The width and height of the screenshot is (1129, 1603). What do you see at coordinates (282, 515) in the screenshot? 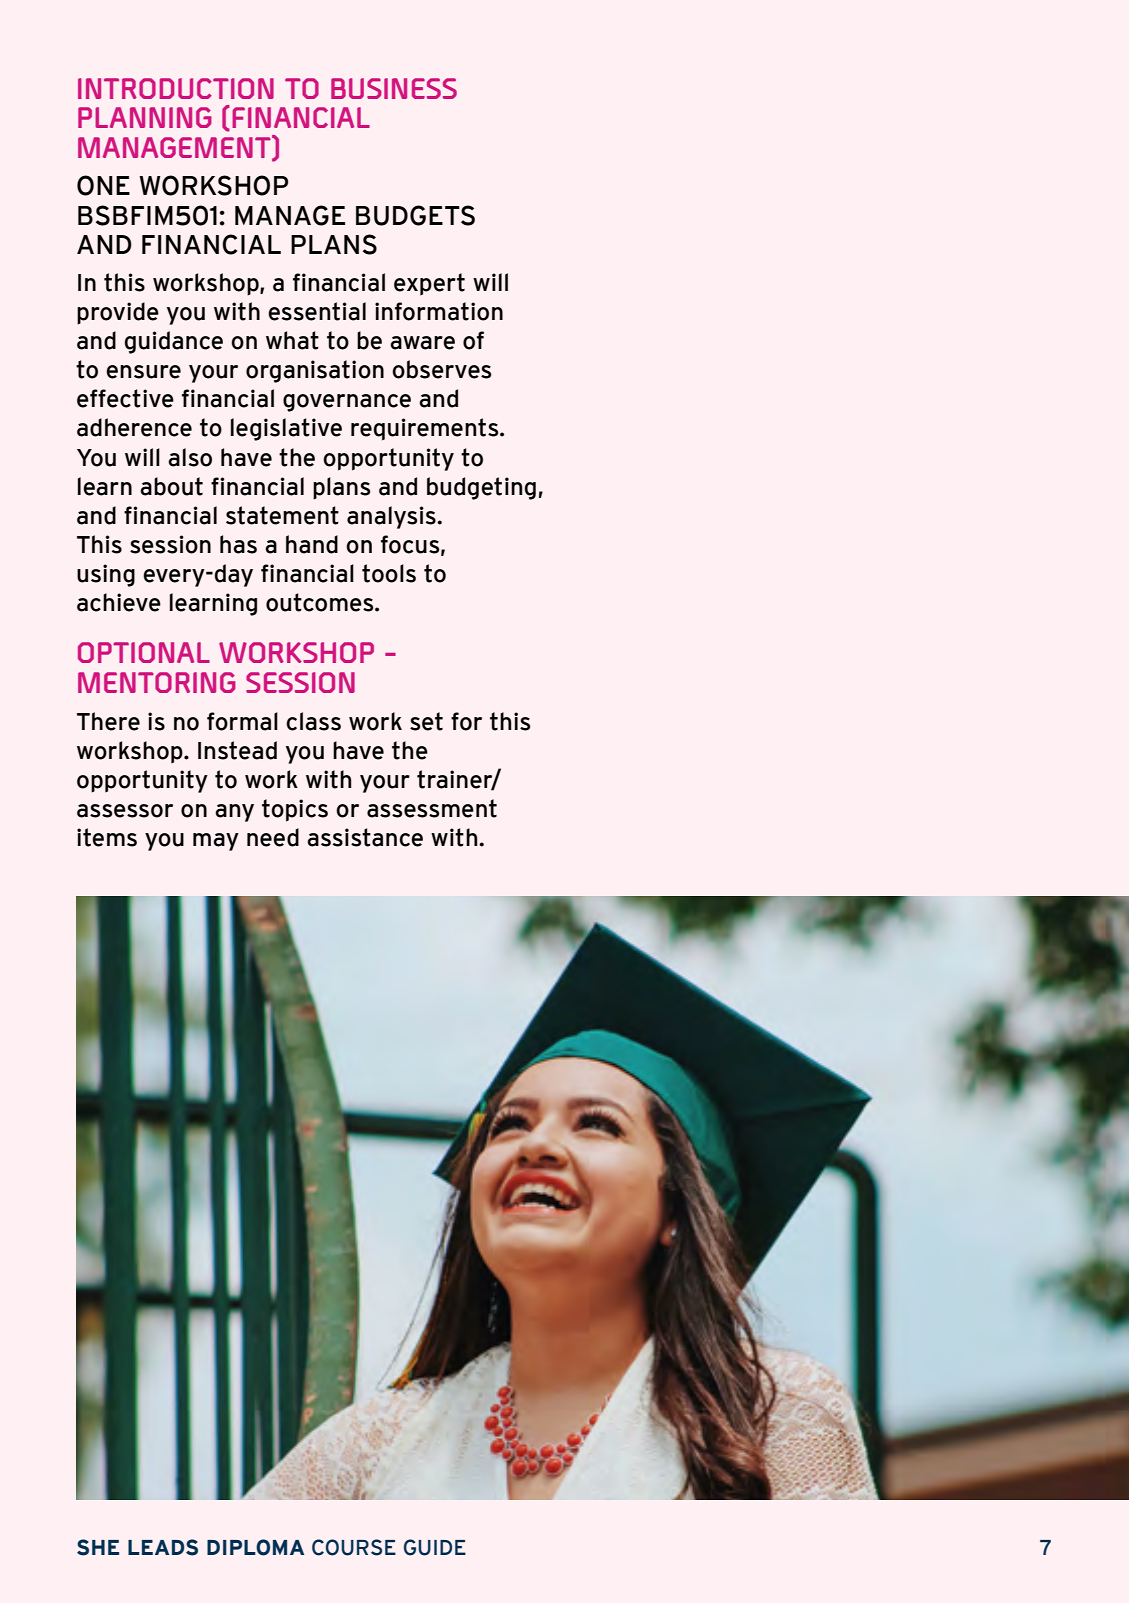
I see `statement` at bounding box center [282, 515].
